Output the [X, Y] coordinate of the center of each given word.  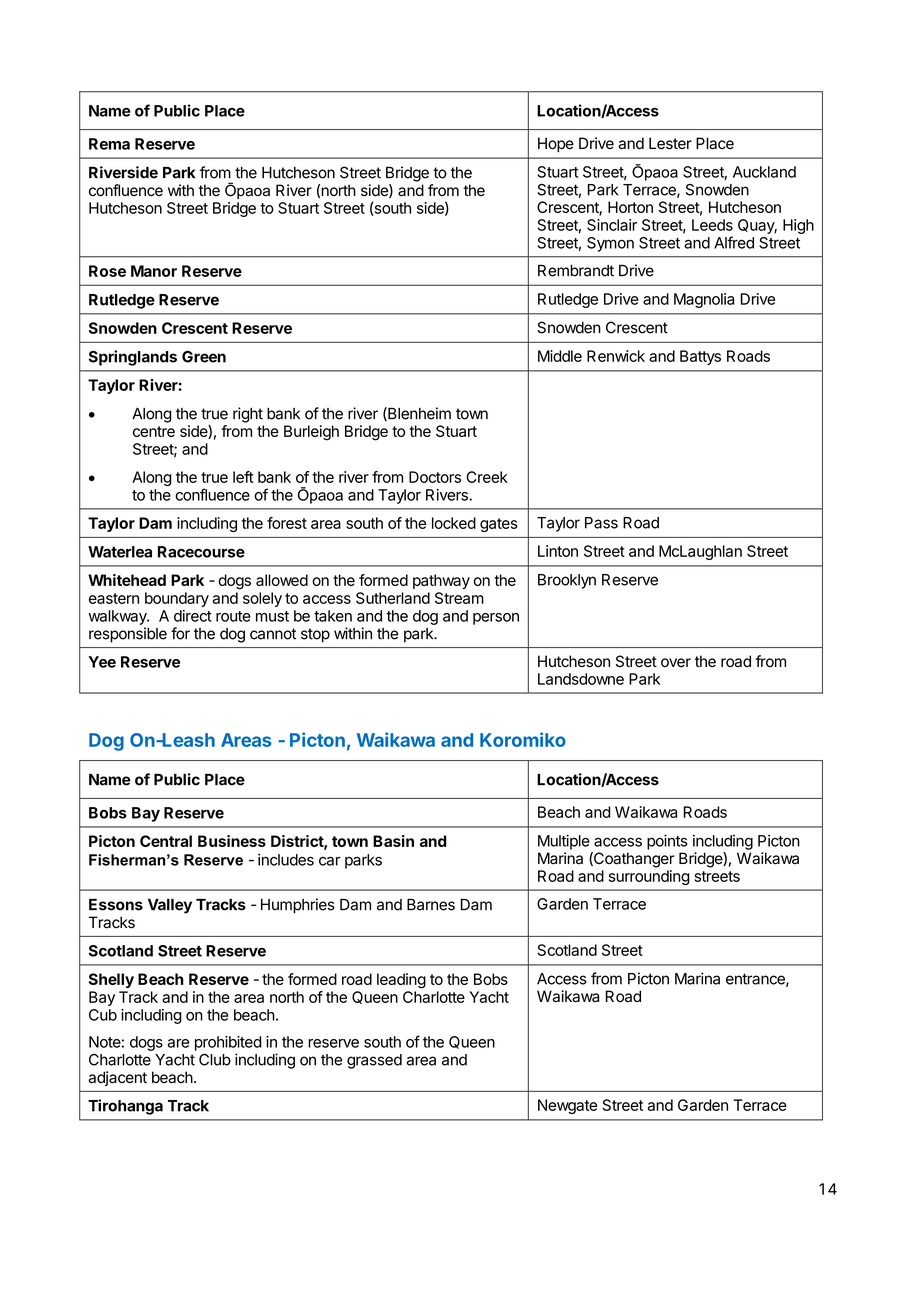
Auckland [764, 172]
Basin [393, 841]
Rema [109, 144]
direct [193, 616]
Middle [560, 356]
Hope [556, 144]
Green [204, 357]
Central [166, 841]
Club [215, 1060]
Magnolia [704, 300]
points [667, 842]
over [676, 663]
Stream [459, 598]
